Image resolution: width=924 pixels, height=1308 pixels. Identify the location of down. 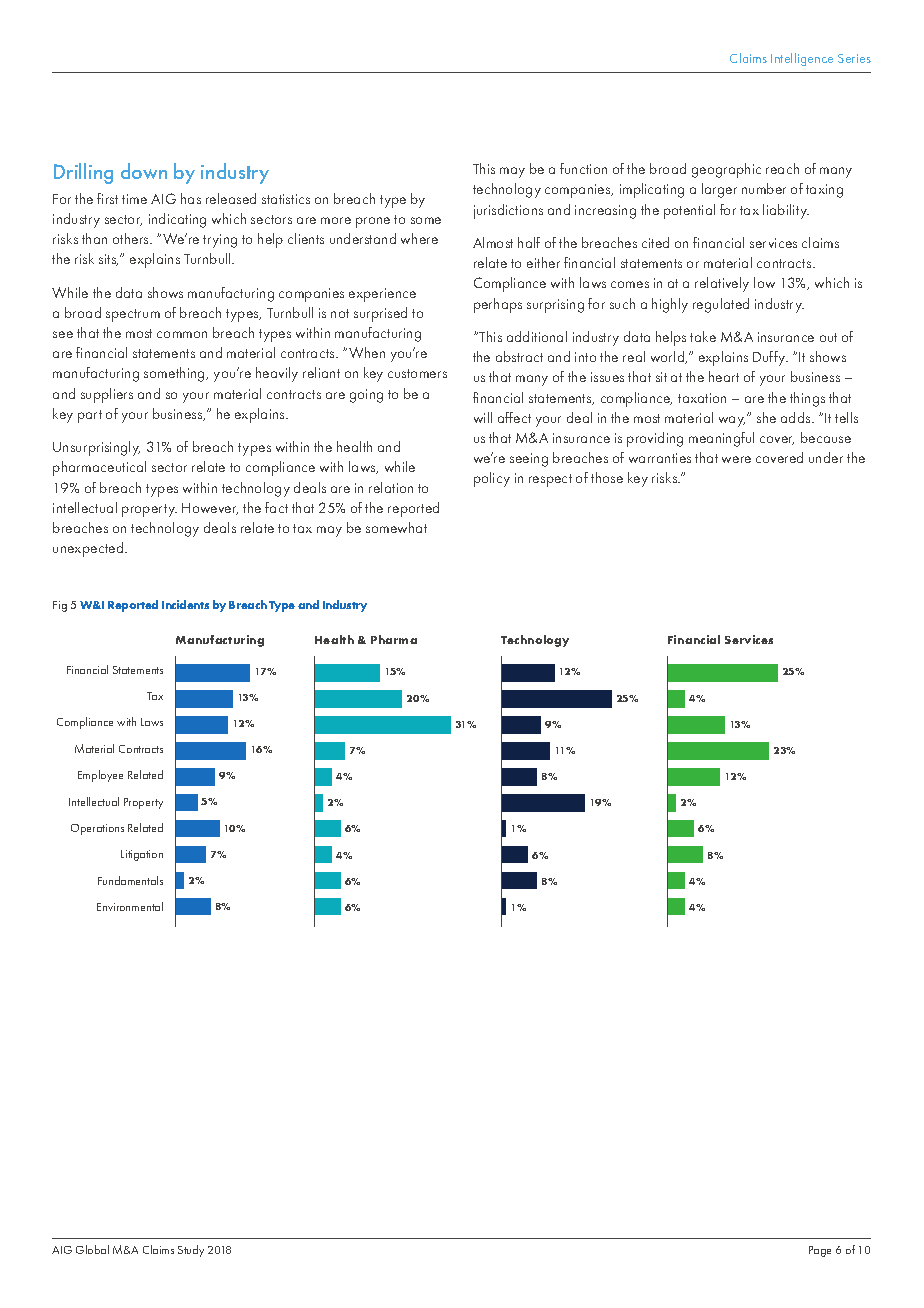
(144, 171).
